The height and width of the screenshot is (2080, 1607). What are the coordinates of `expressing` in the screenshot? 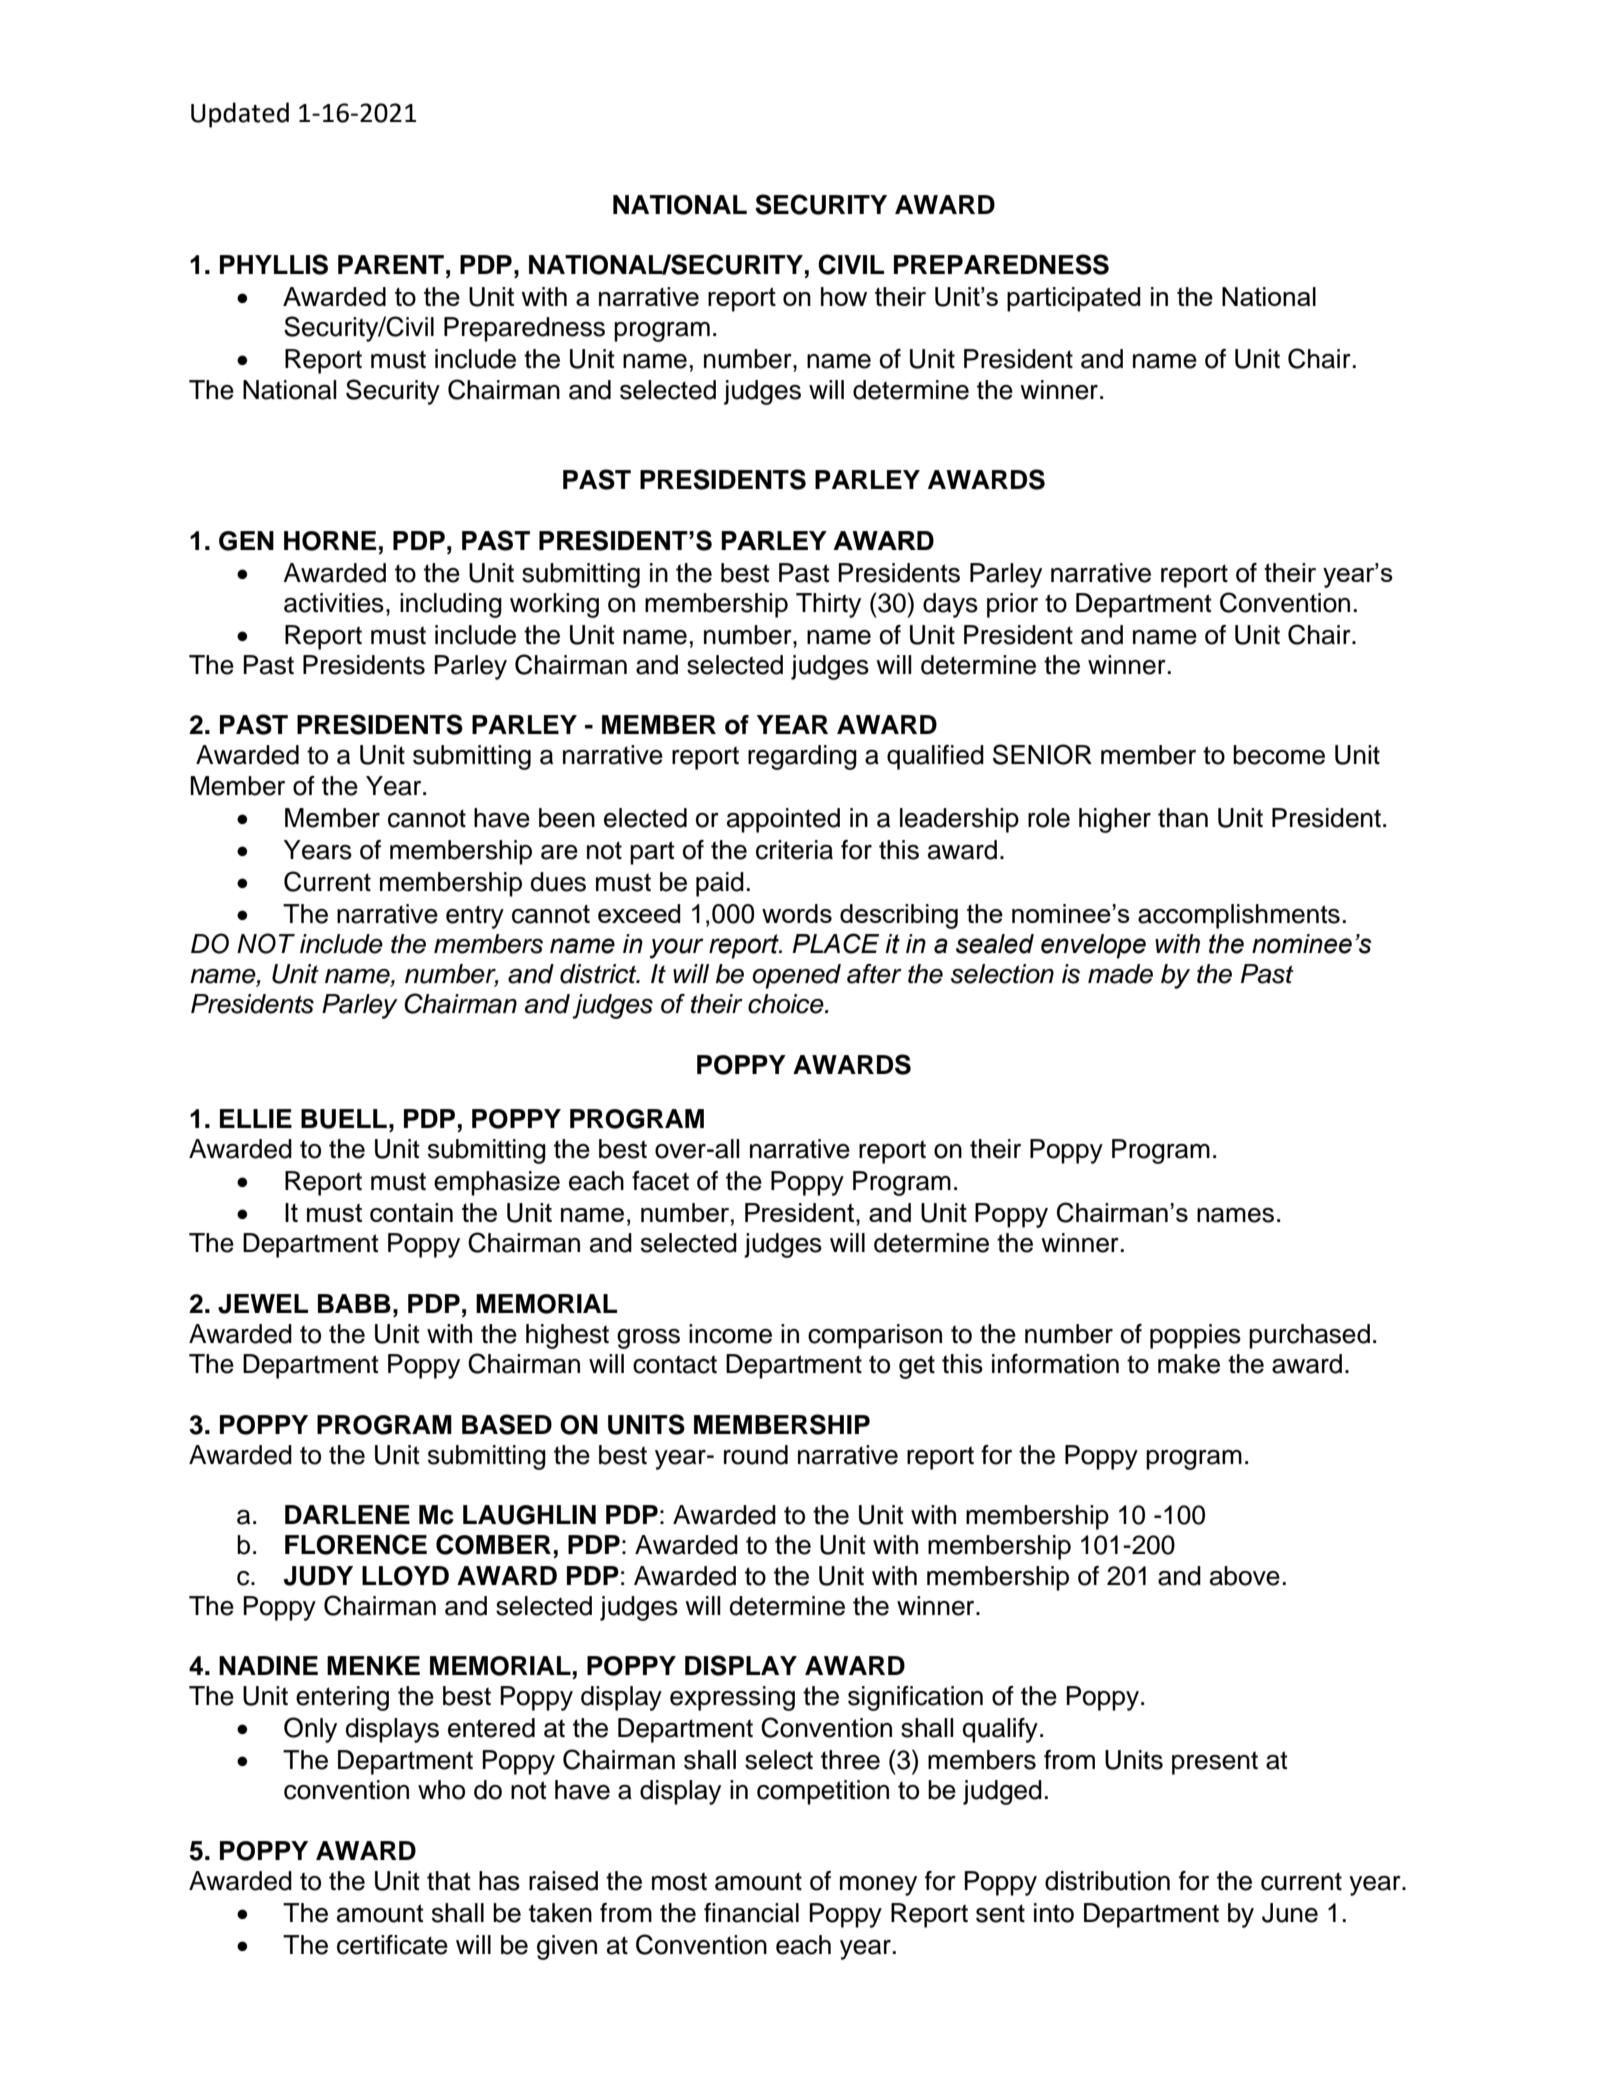 It's located at (732, 1698).
